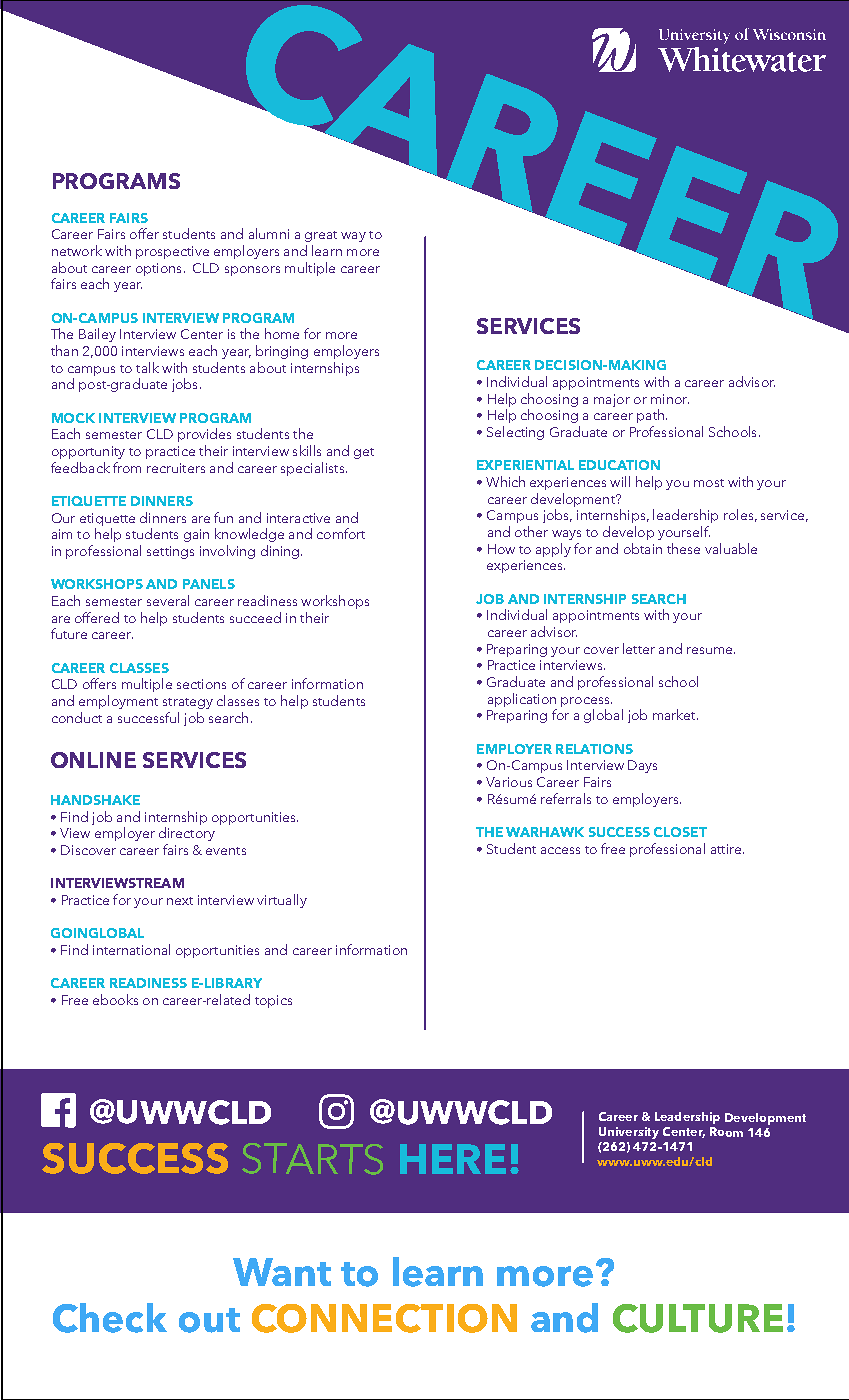 The width and height of the screenshot is (849, 1400). Describe the element at coordinates (93, 760) in the screenshot. I see `ONLINE` at that location.
